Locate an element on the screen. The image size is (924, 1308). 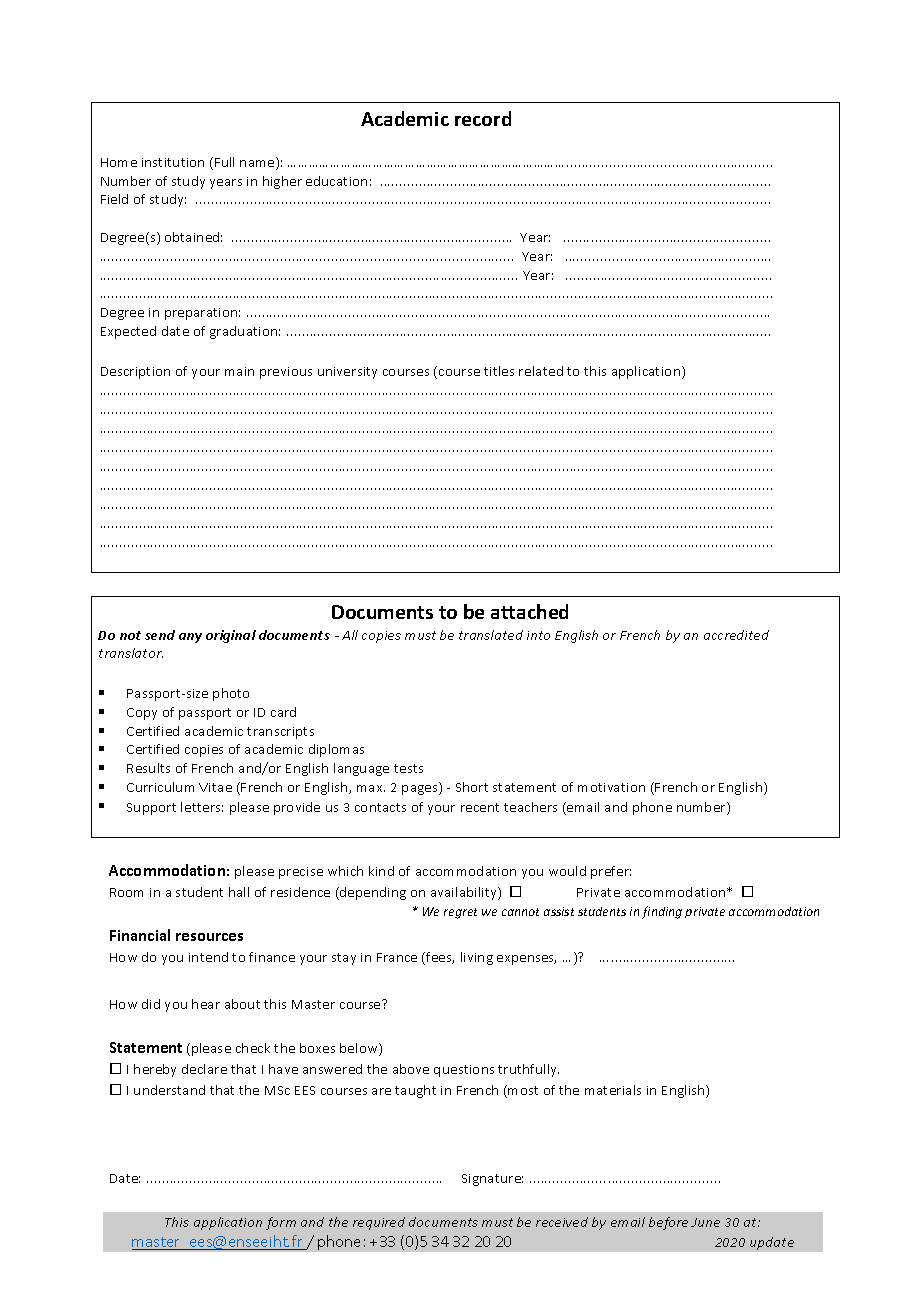
accredited is located at coordinates (736, 635).
